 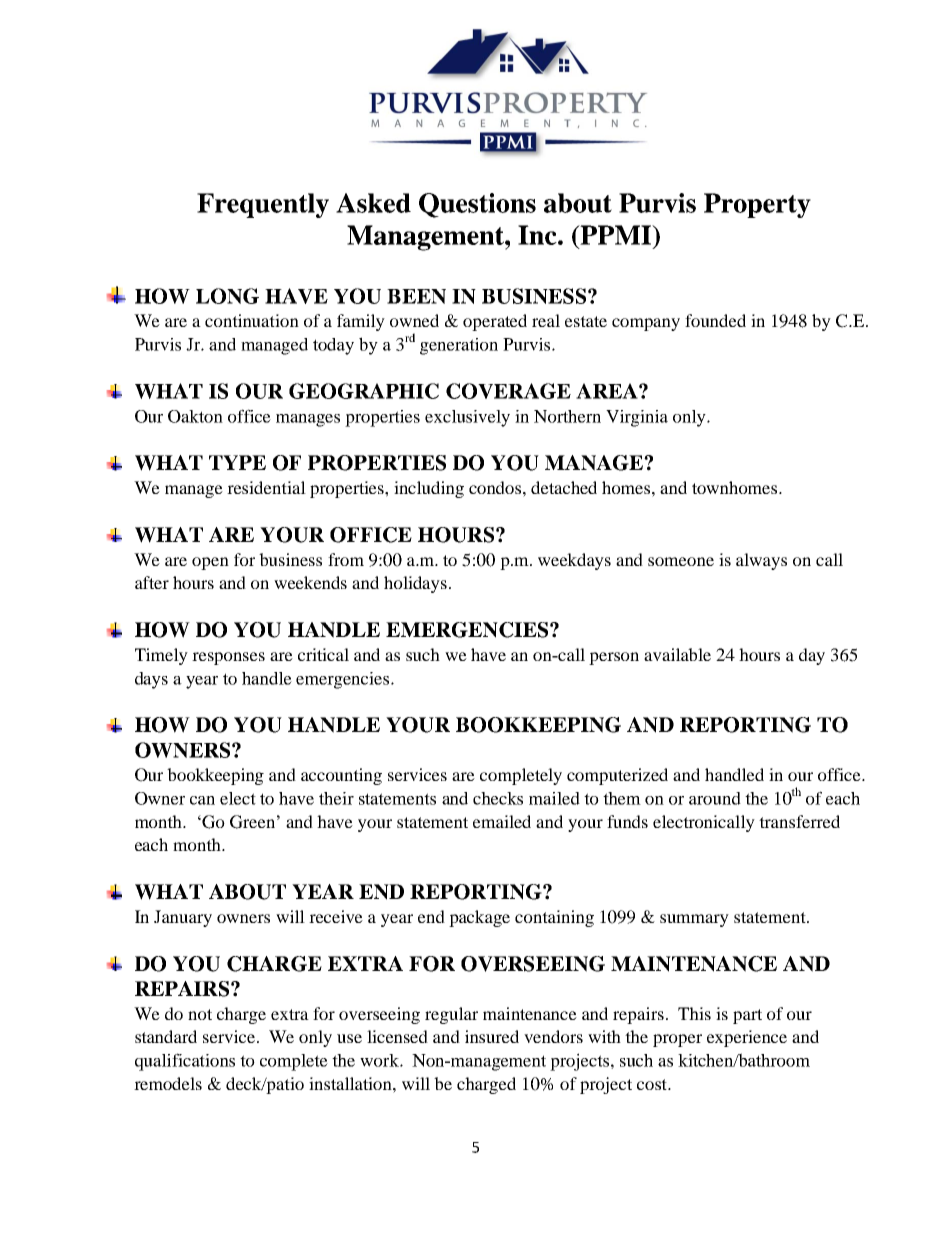 I want to click on qualifications, so click(x=185, y=1062).
